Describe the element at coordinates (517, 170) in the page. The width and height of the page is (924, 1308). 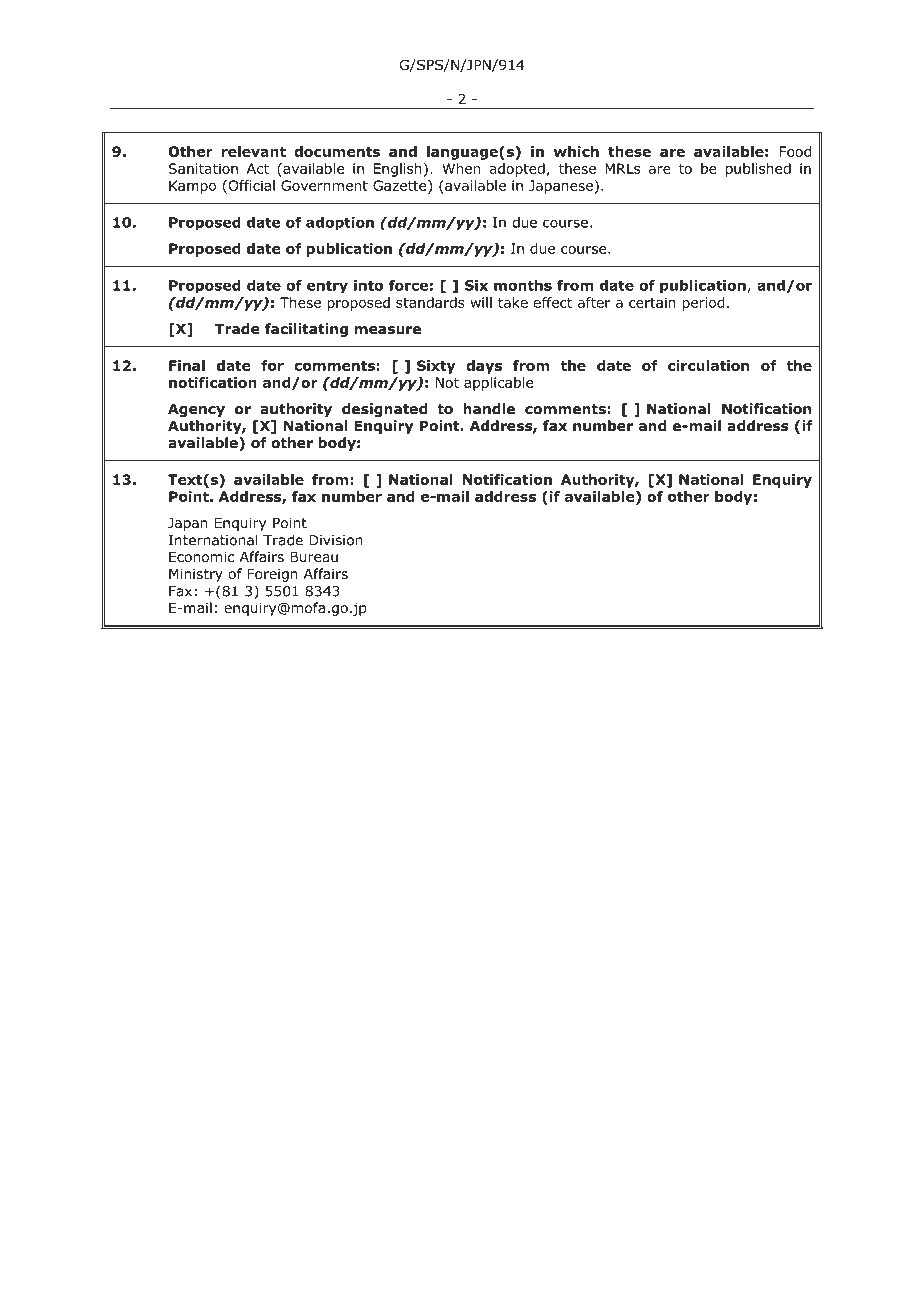
I see `adopted` at that location.
